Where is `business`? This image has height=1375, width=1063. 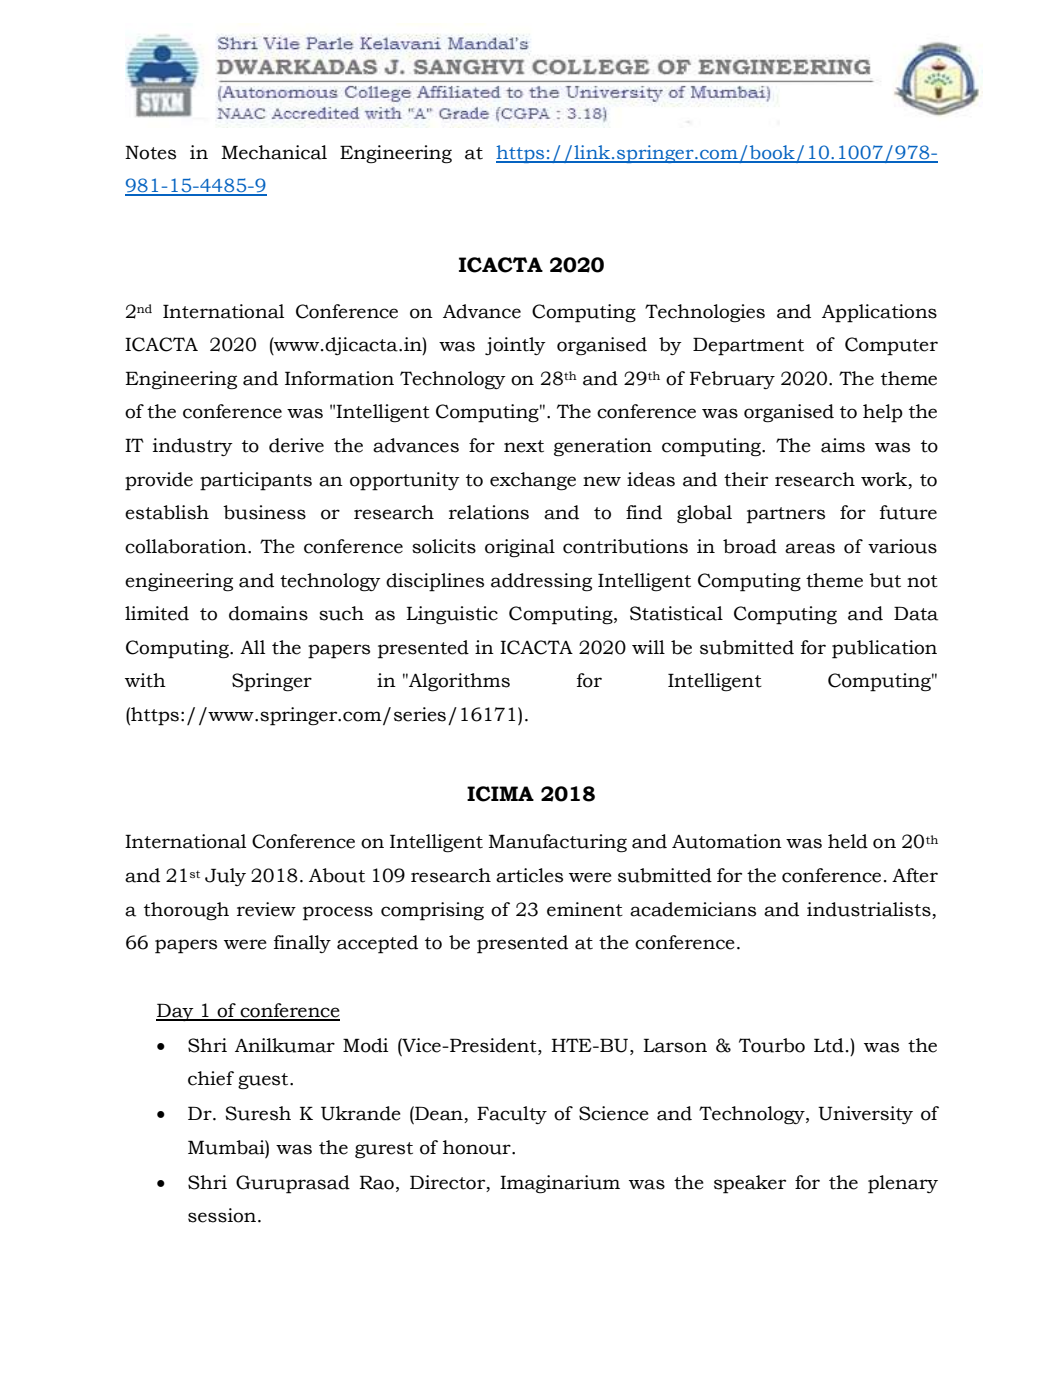 business is located at coordinates (264, 512).
